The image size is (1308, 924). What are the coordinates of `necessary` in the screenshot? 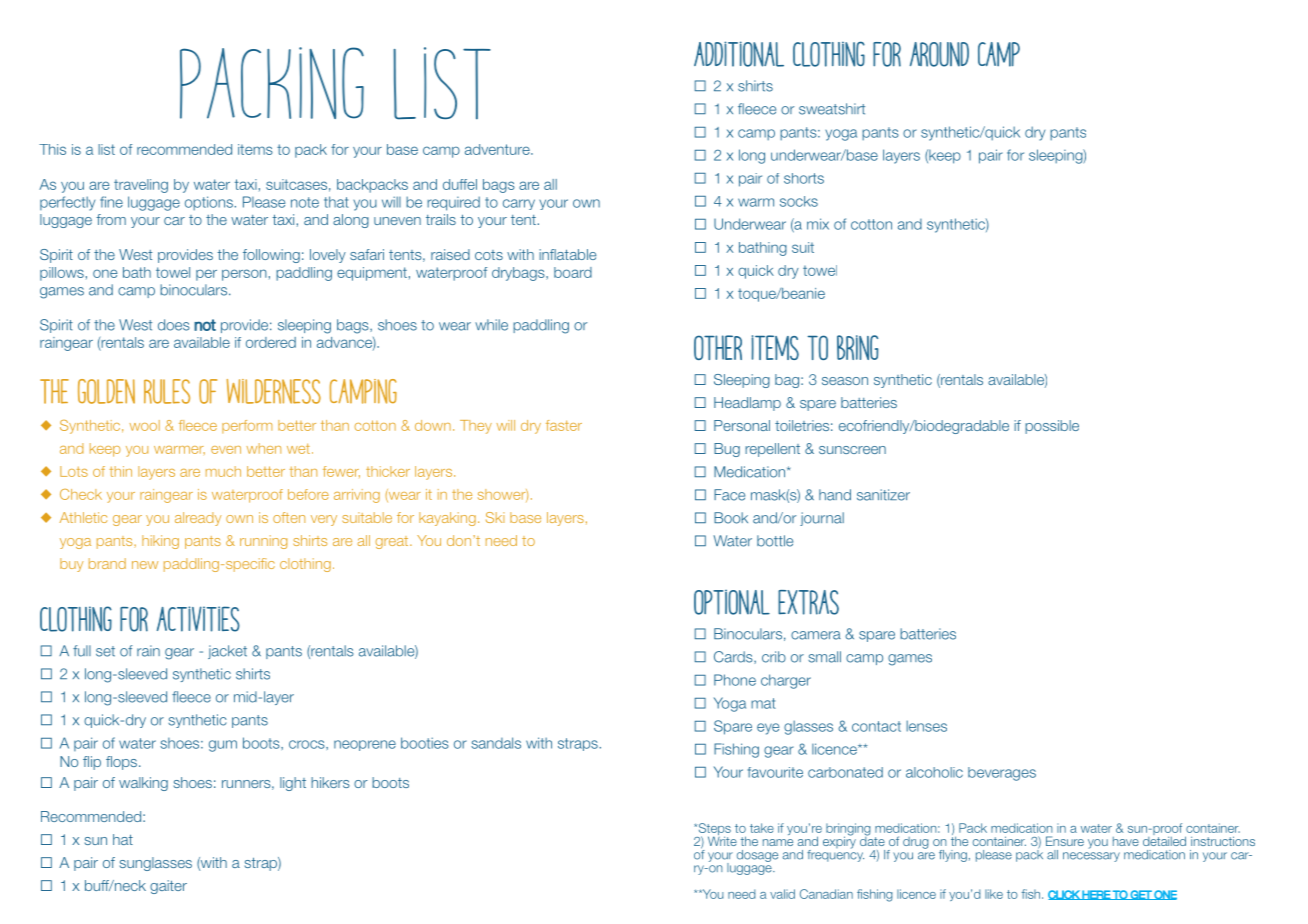 It's located at (1091, 857).
